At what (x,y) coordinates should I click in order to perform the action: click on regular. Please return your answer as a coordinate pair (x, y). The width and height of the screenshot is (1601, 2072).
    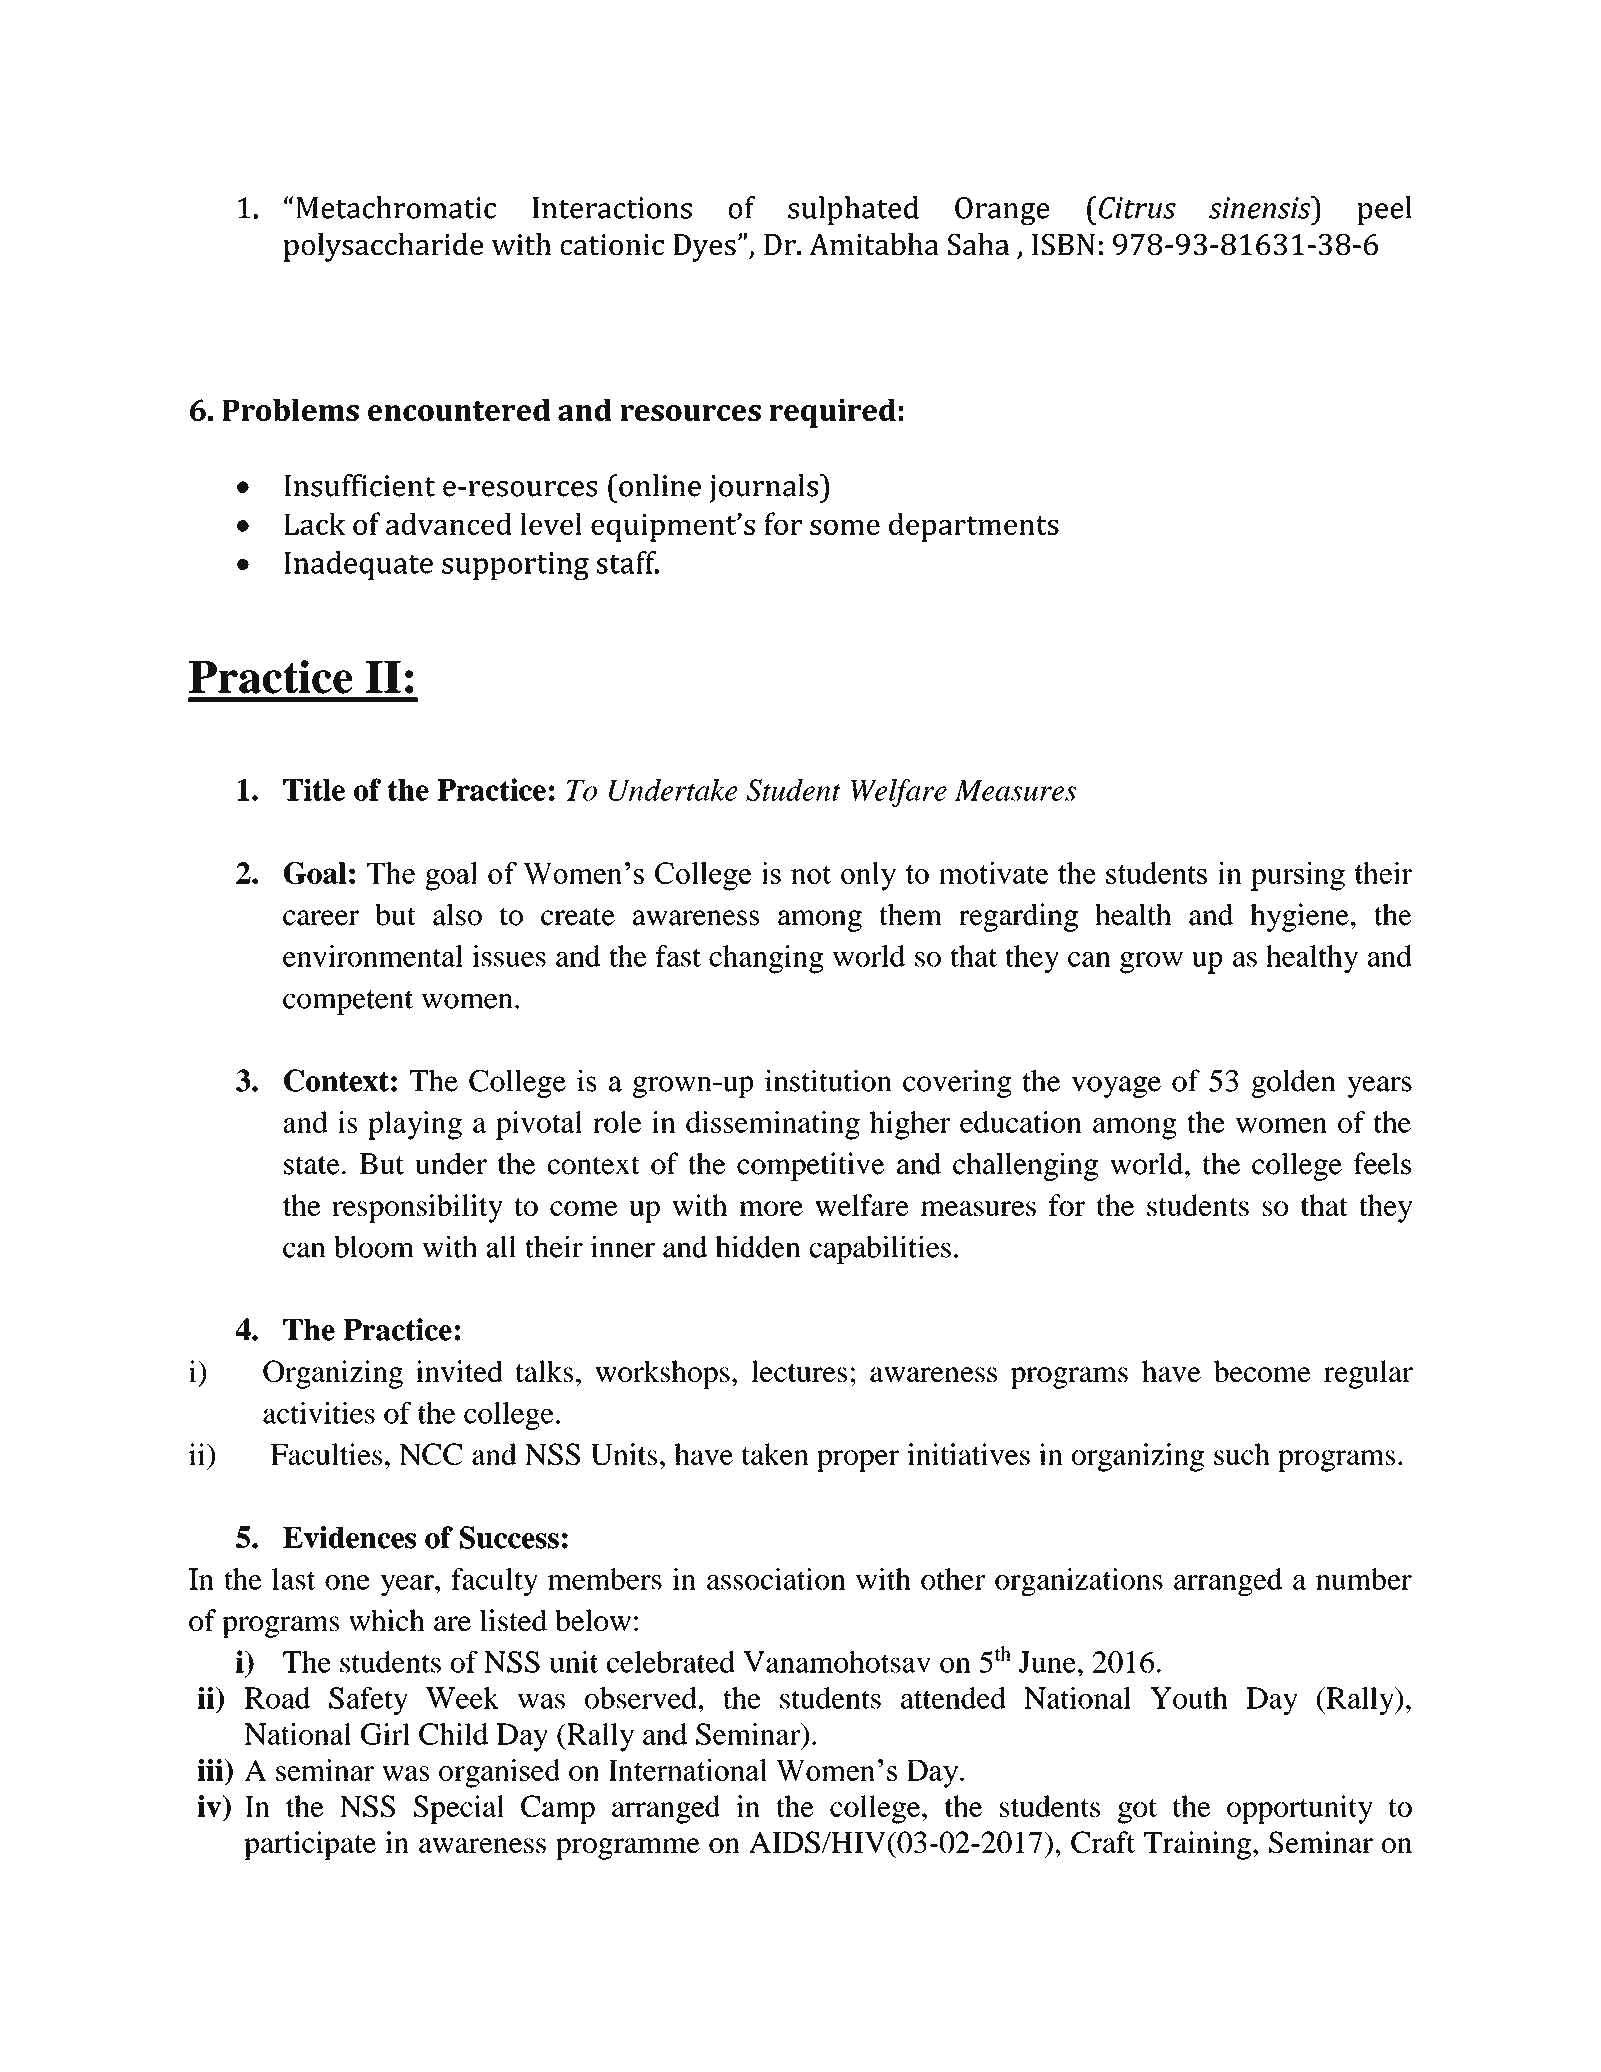
    Looking at the image, I should click on (1368, 1374).
